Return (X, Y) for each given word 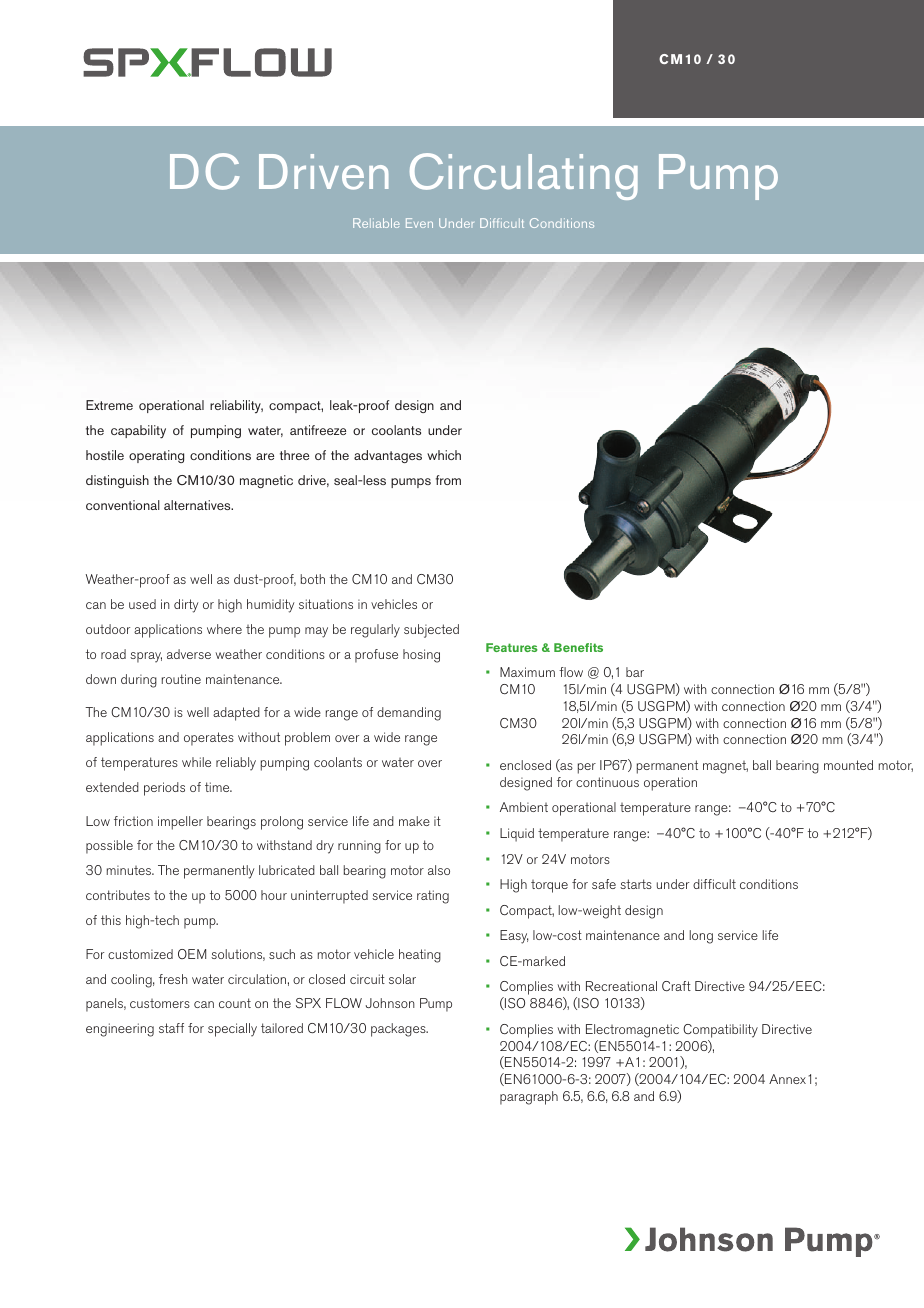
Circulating (524, 176)
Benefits (578, 647)
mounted (848, 765)
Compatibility (720, 1031)
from (448, 480)
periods (164, 789)
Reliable (376, 223)
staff (171, 1028)
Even (419, 223)
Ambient (524, 807)
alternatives (198, 505)
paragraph (529, 1098)
